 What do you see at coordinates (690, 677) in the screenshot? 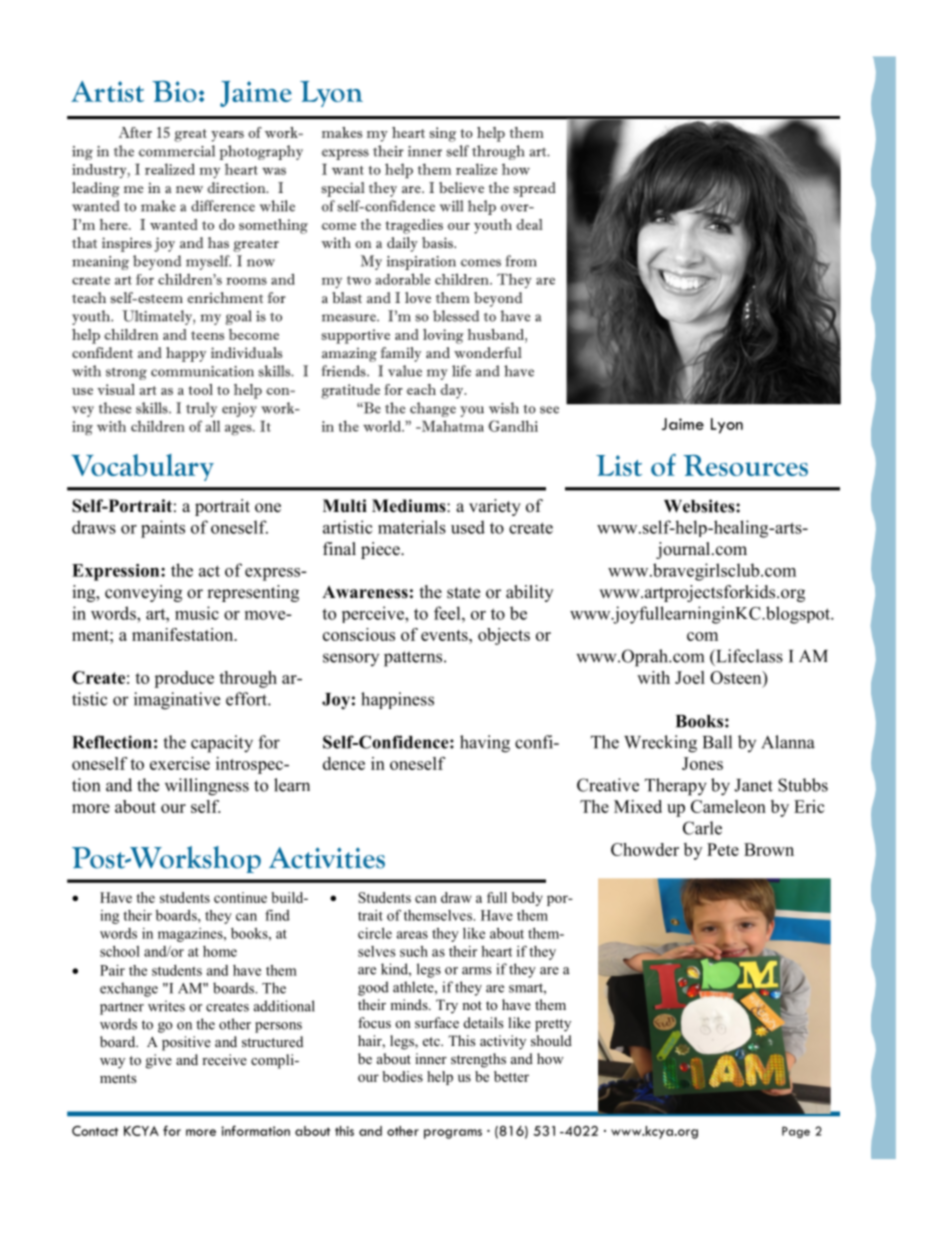
I see `Joel` at bounding box center [690, 677].
